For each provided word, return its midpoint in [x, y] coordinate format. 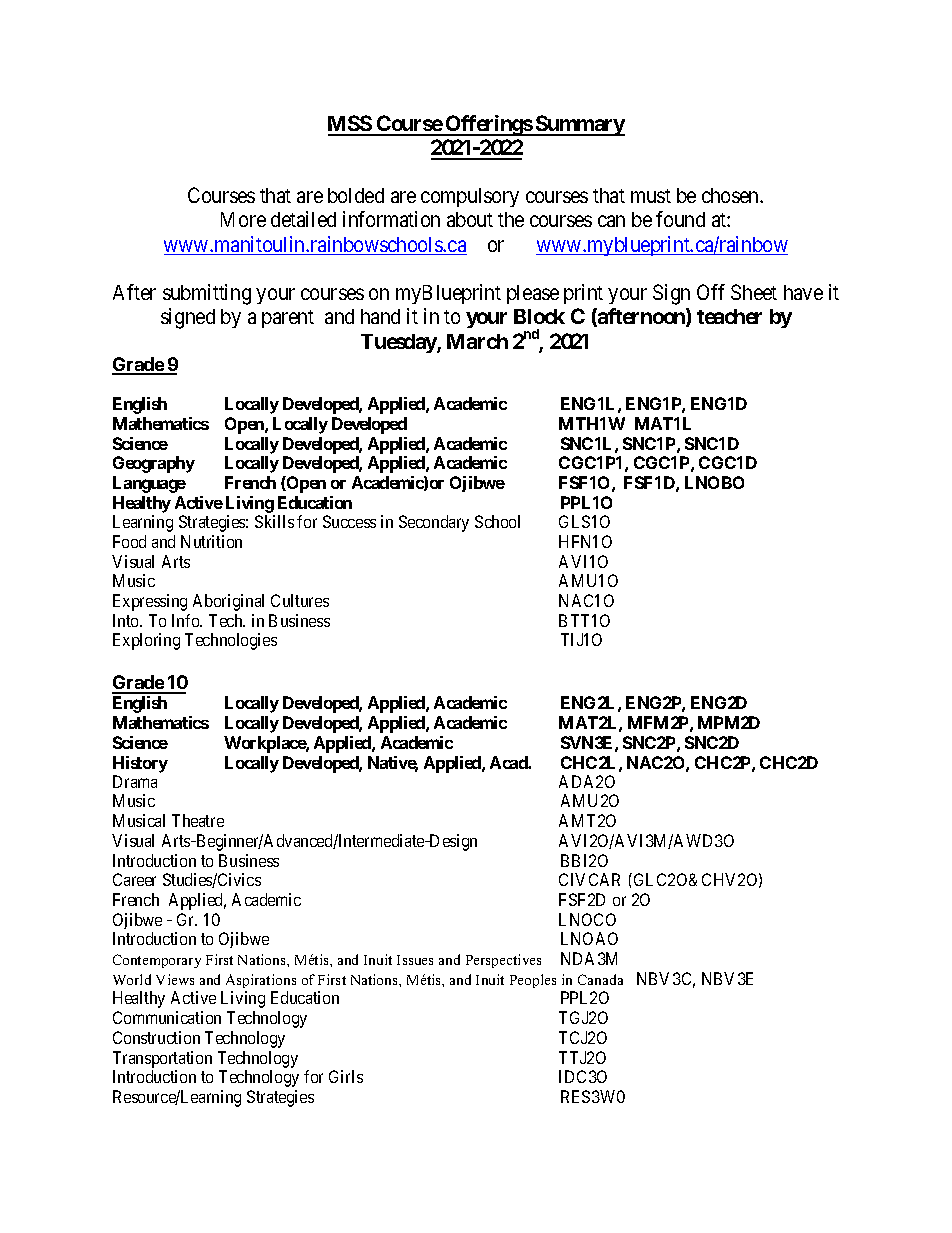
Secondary [434, 523]
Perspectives [503, 961]
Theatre [198, 820]
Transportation [162, 1059]
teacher [729, 316]
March [477, 341]
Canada [600, 979]
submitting [207, 294]
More [243, 219]
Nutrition [211, 541]
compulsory [470, 197]
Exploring [146, 641]
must [651, 196]
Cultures [300, 600]
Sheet [754, 292]
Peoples [533, 981]
